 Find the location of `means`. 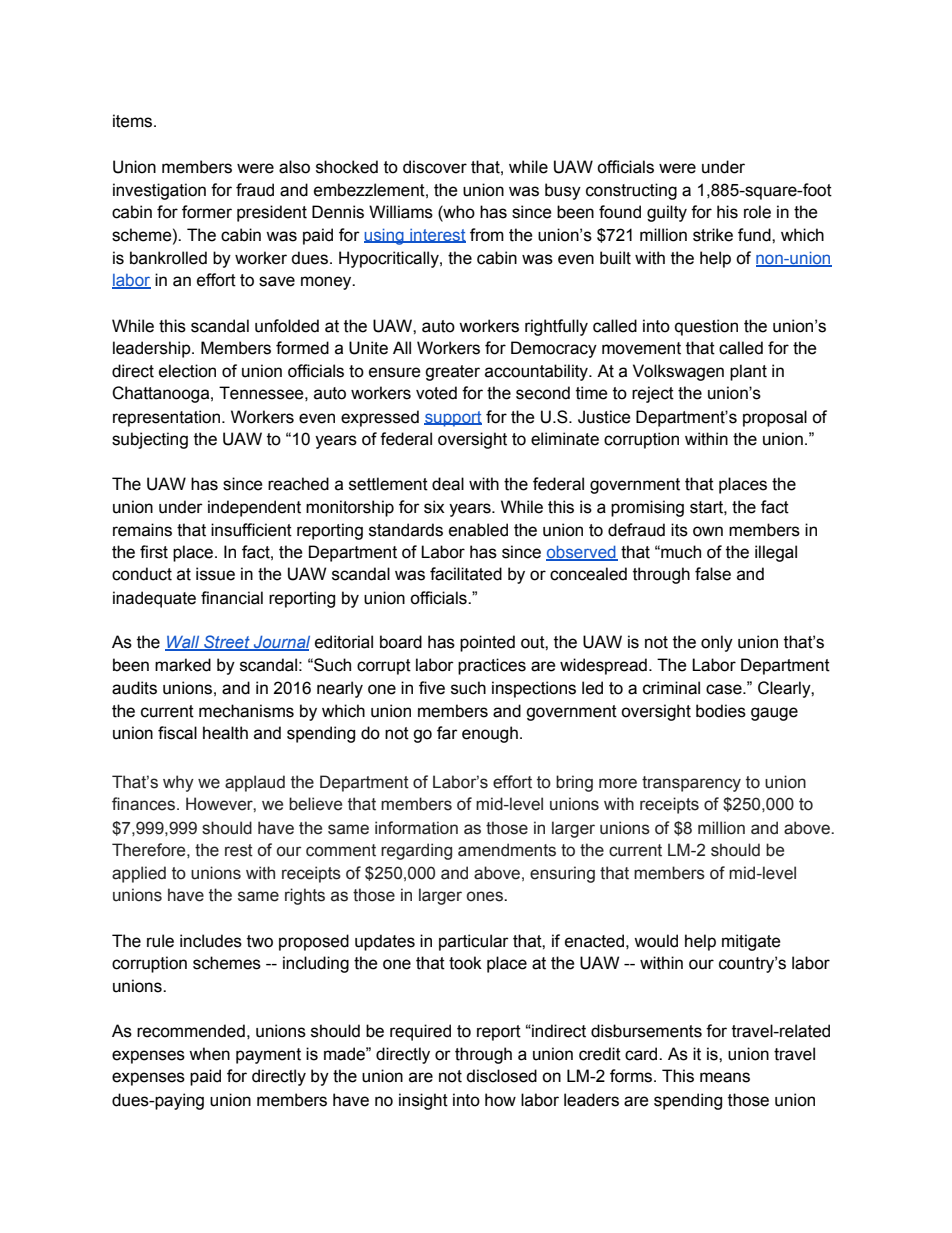

means is located at coordinates (725, 1077).
